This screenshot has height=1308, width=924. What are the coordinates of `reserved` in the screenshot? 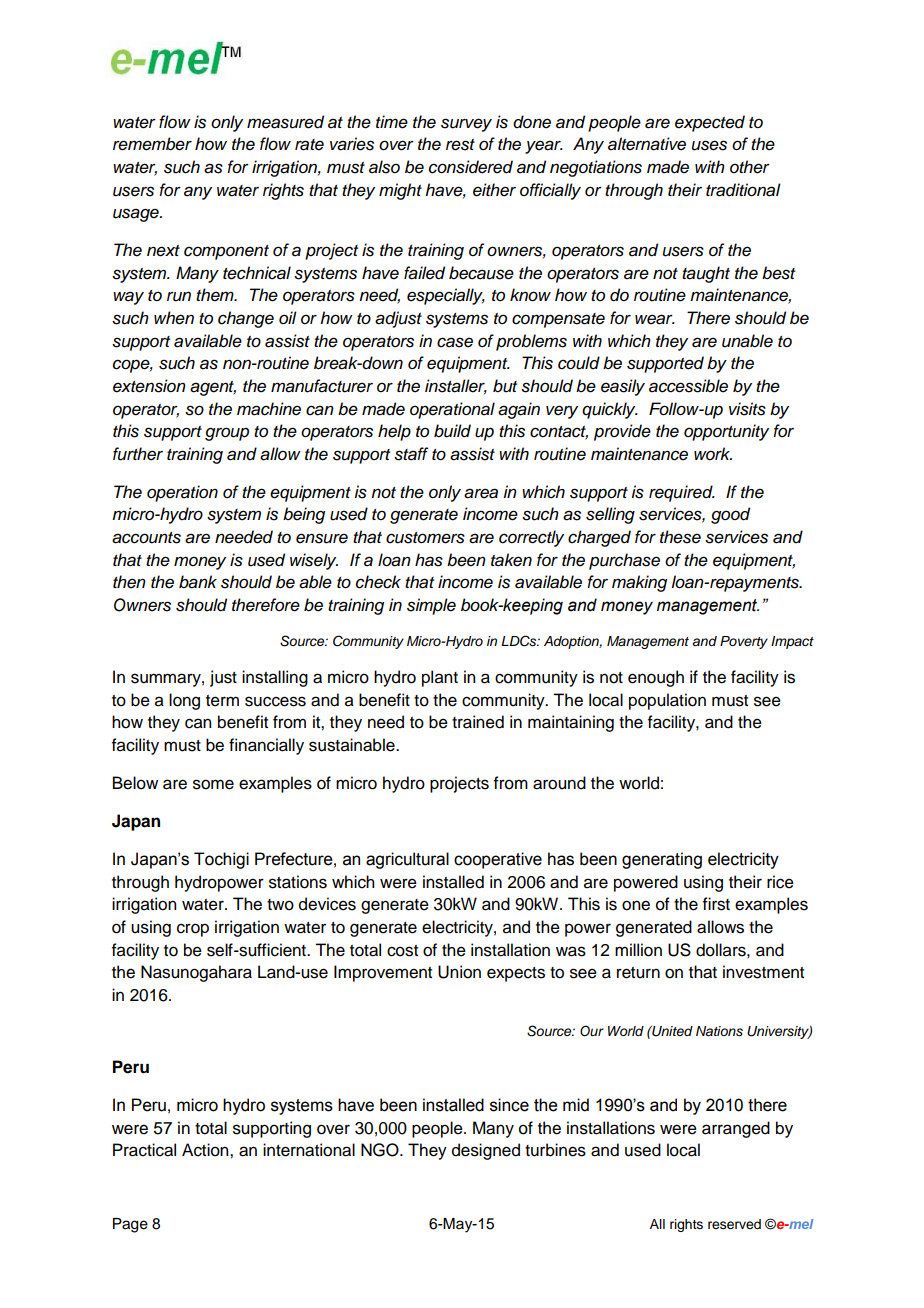 It's located at (734, 1224).
